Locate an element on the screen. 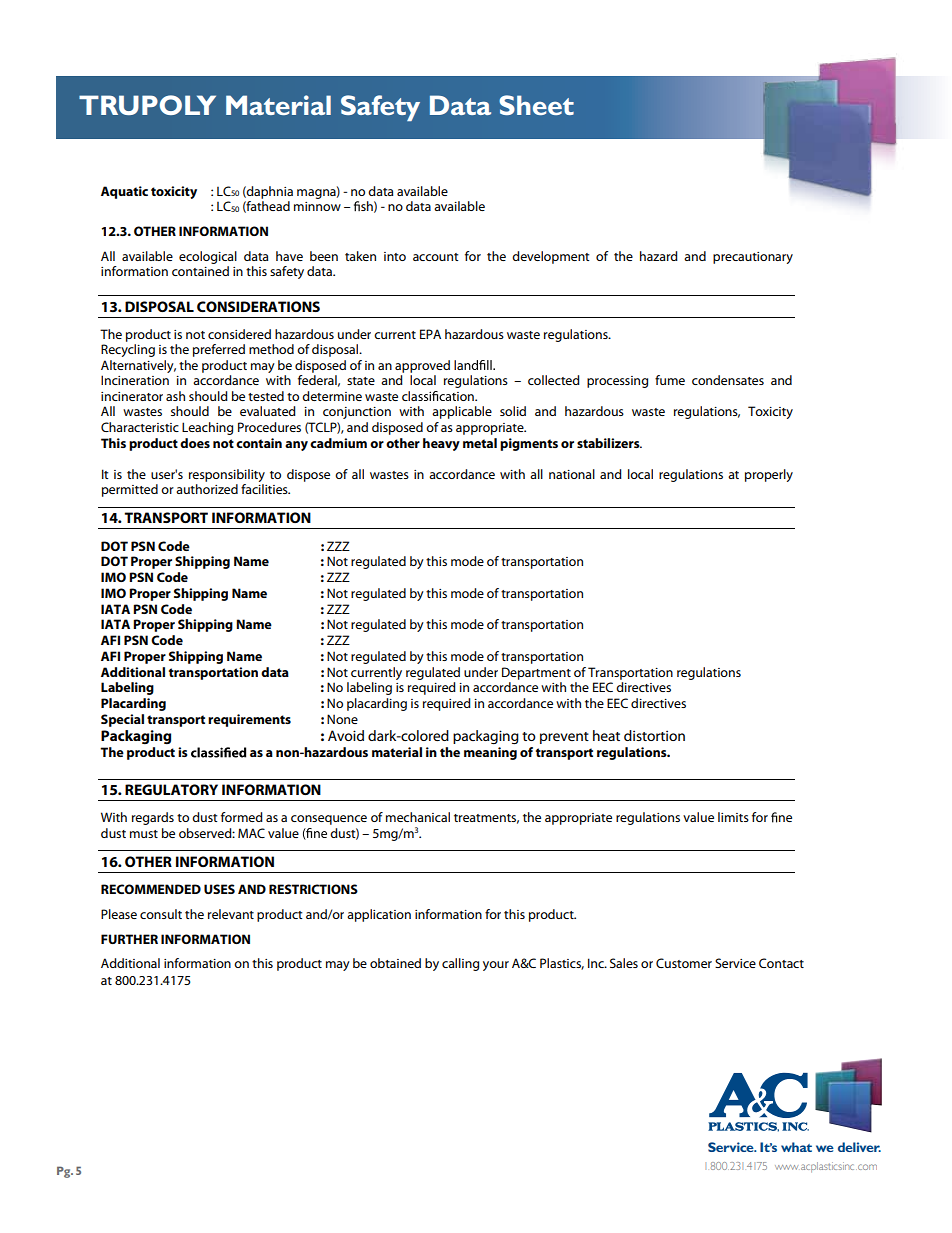  Sheet is located at coordinates (536, 105).
